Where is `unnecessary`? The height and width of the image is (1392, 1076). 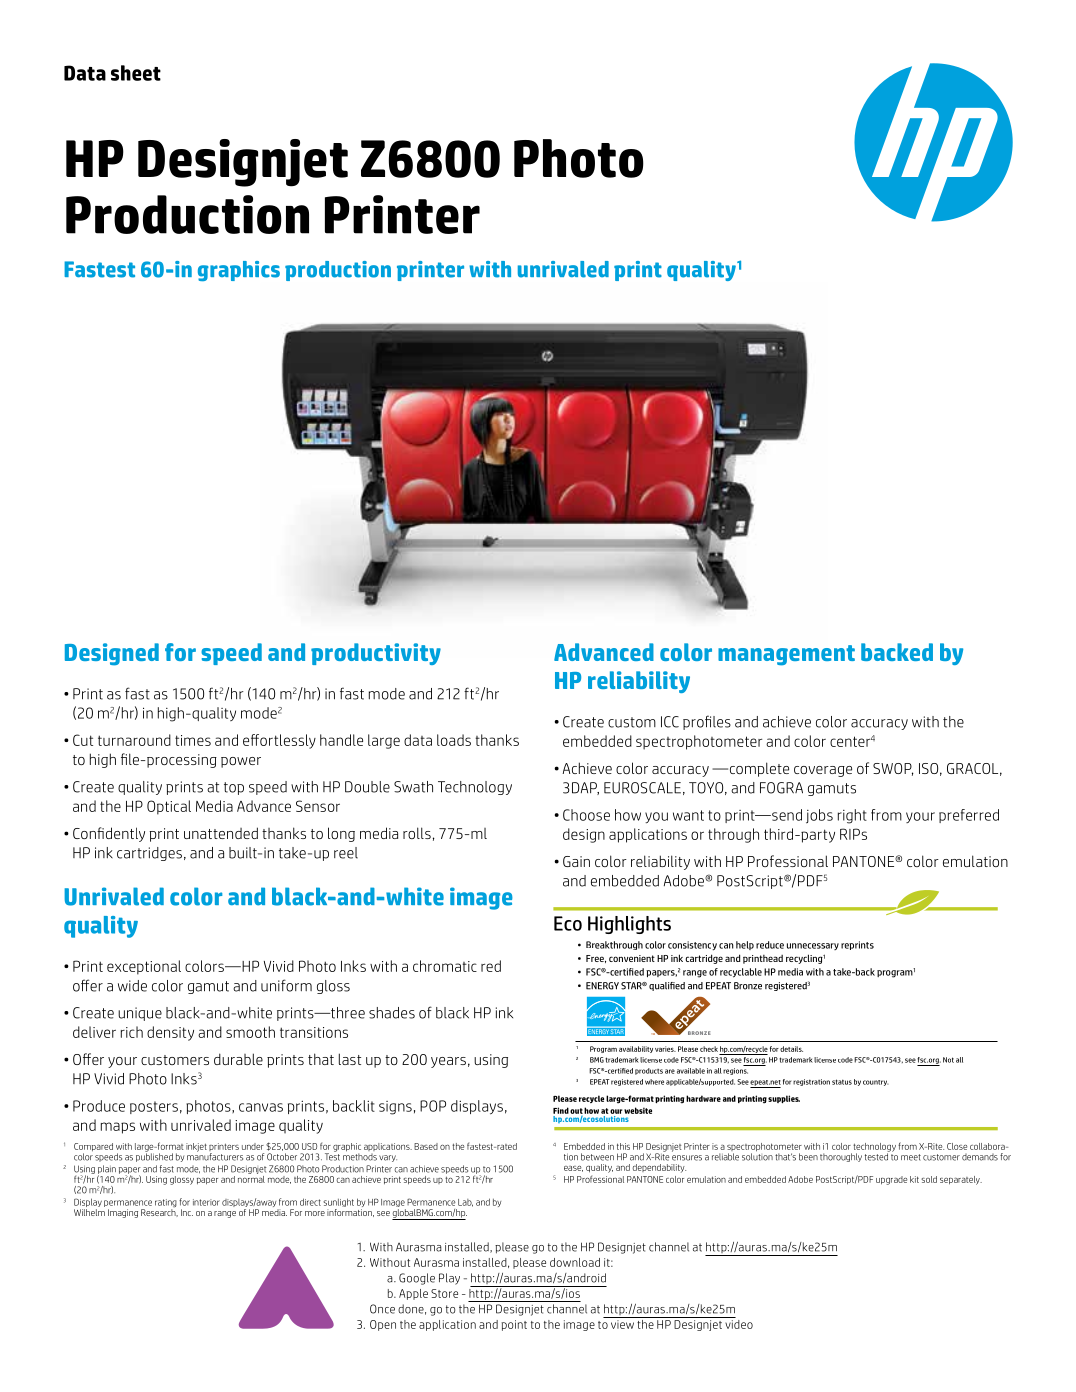 unnecessary is located at coordinates (813, 946).
